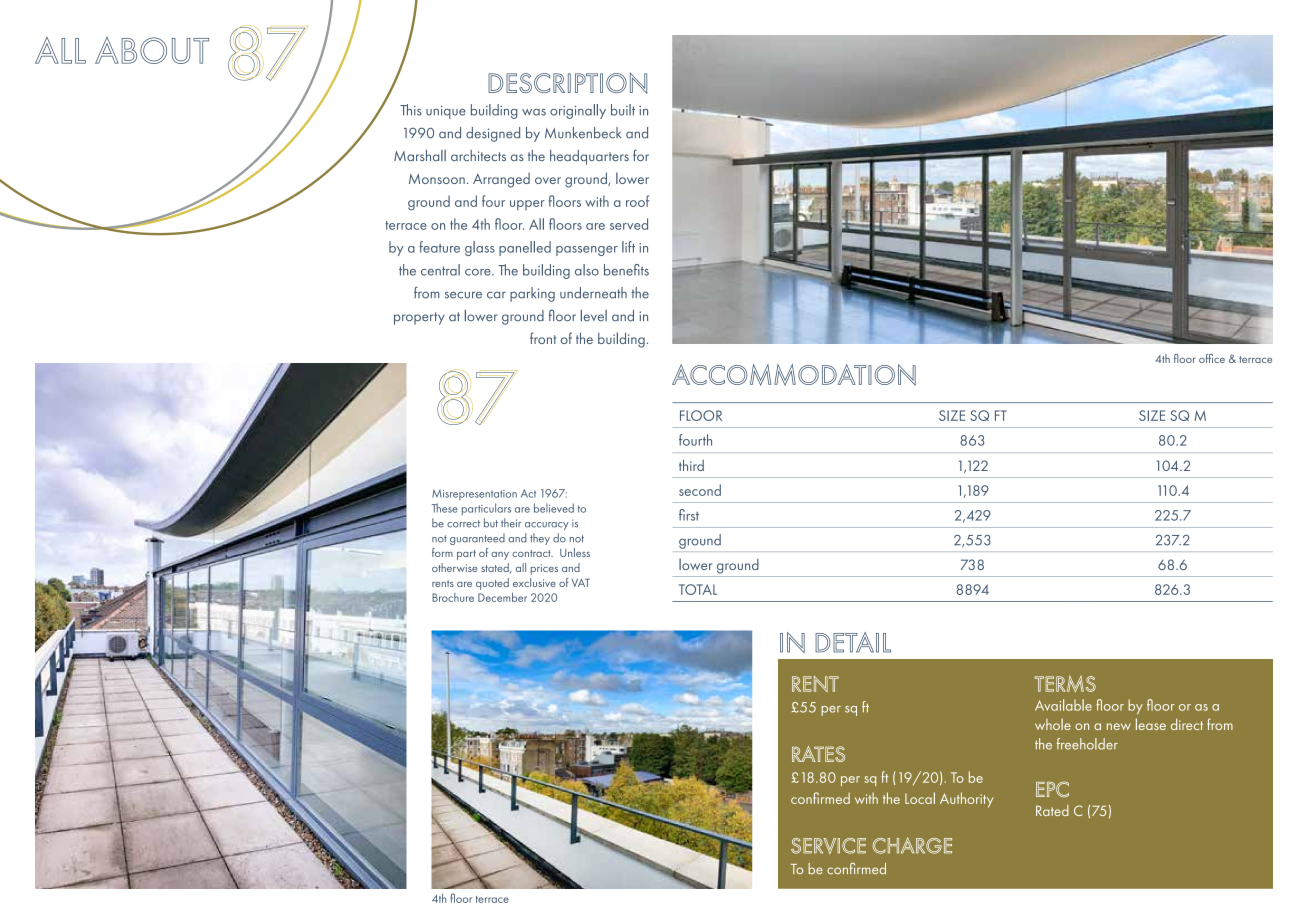 The image size is (1308, 924). What do you see at coordinates (445, 508) in the screenshot?
I see `These` at bounding box center [445, 508].
